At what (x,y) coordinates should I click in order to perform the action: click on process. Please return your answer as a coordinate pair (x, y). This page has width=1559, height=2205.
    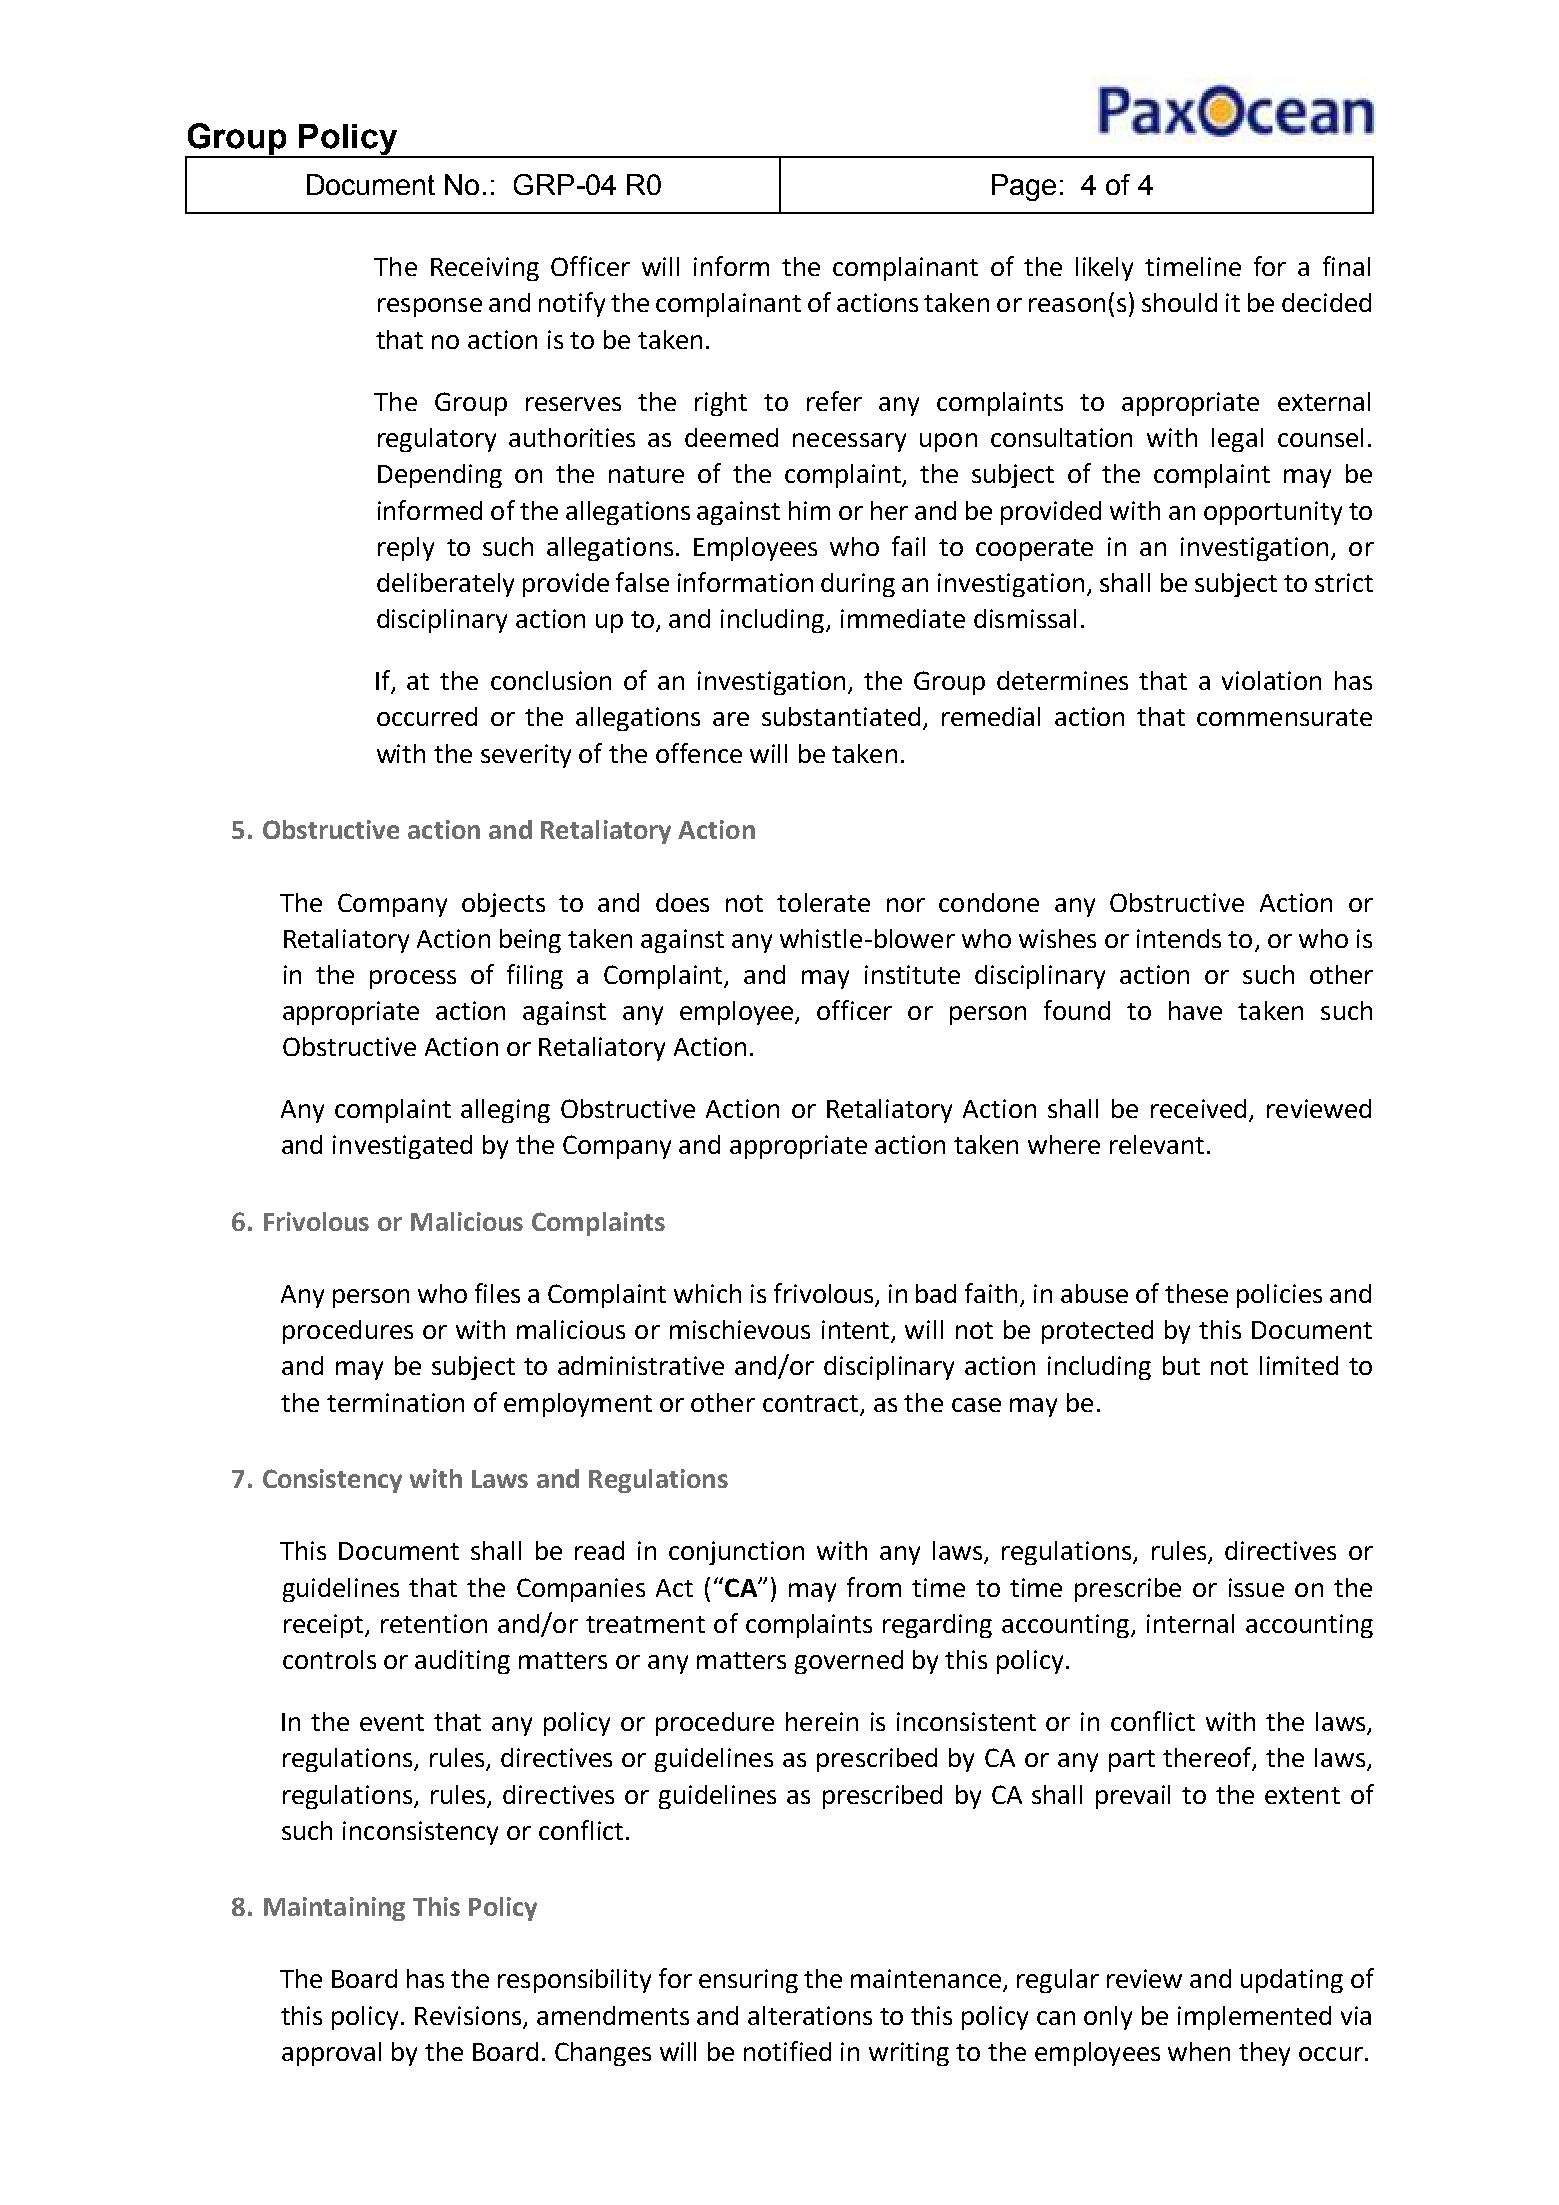
    Looking at the image, I should click on (413, 979).
